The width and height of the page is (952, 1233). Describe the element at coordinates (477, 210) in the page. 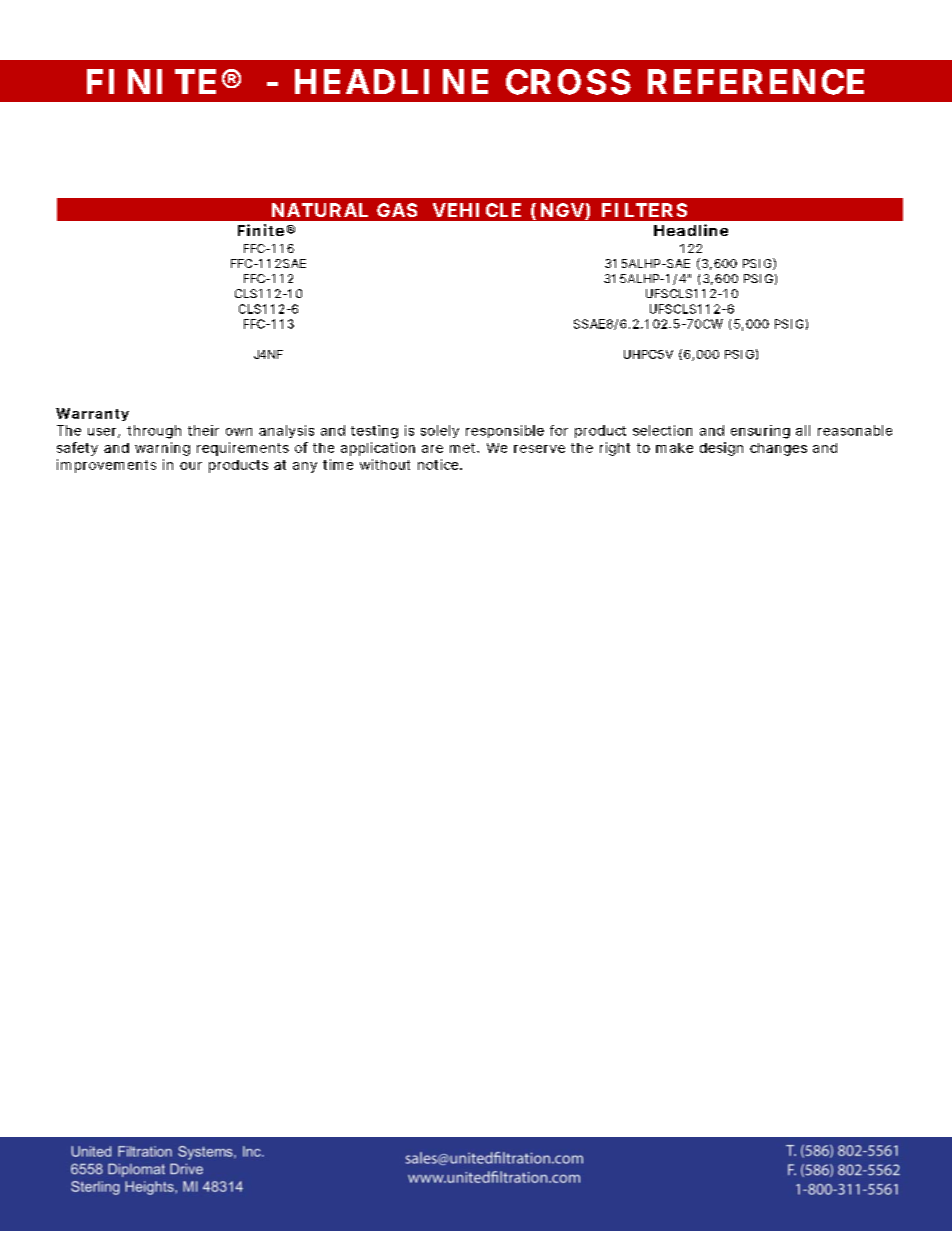

I see `VEHICLE` at that location.
